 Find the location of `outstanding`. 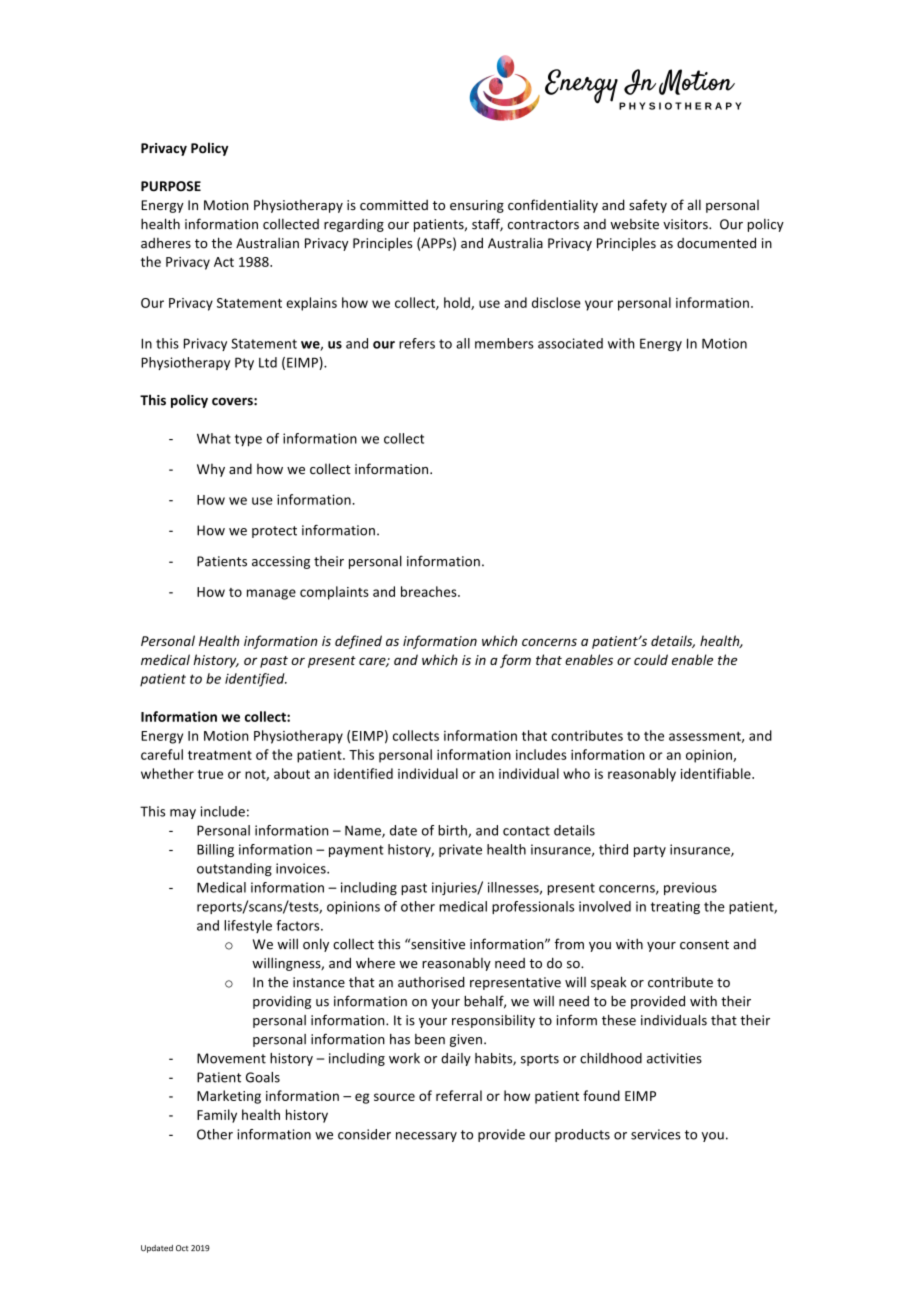

outstanding is located at coordinates (234, 869).
